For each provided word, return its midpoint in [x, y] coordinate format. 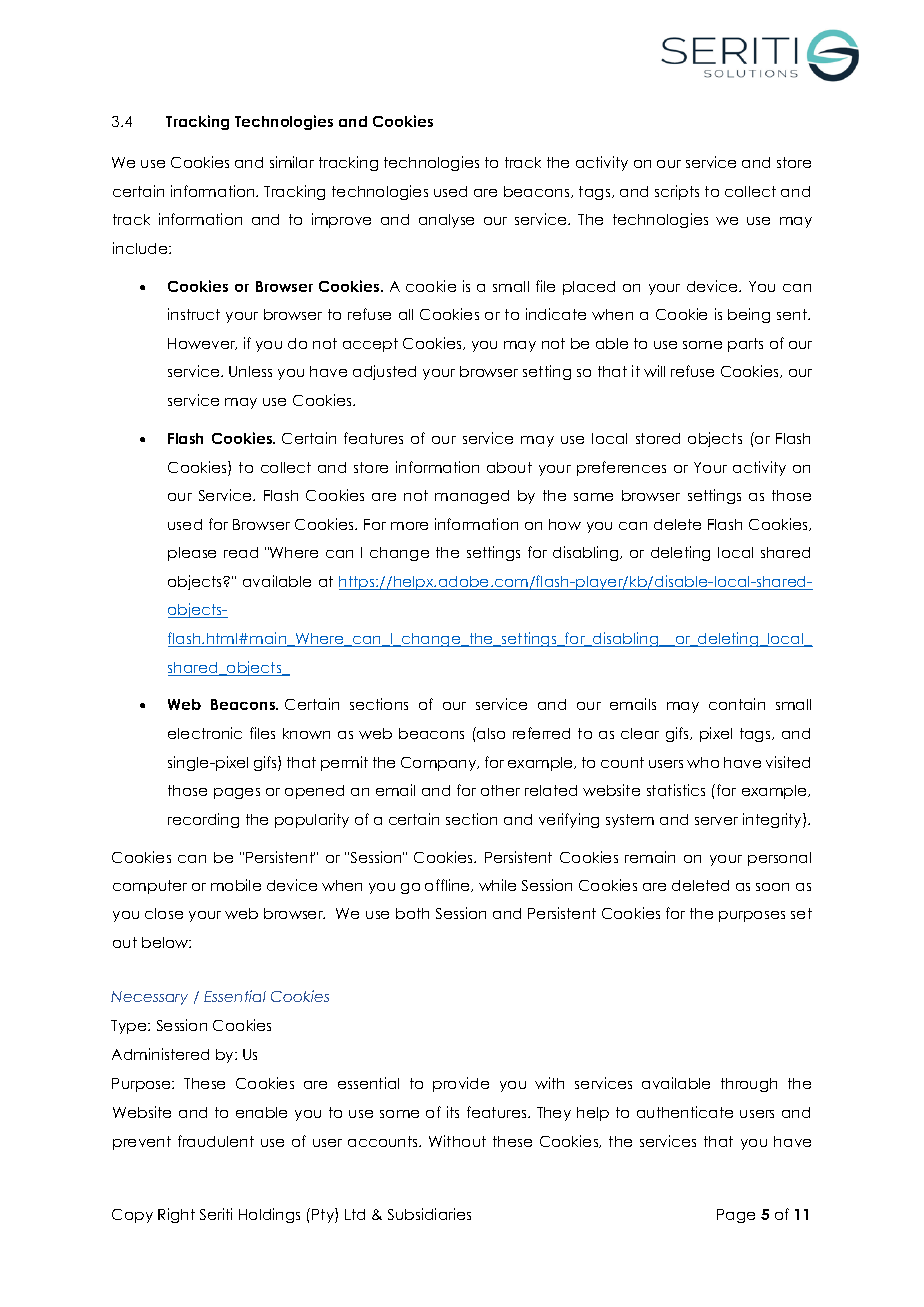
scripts [677, 192]
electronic [205, 733]
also [490, 733]
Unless [250, 371]
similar [292, 162]
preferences [621, 468]
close [164, 913]
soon [772, 887]
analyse [446, 221]
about [509, 467]
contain [737, 704]
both [412, 913]
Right [176, 1215]
